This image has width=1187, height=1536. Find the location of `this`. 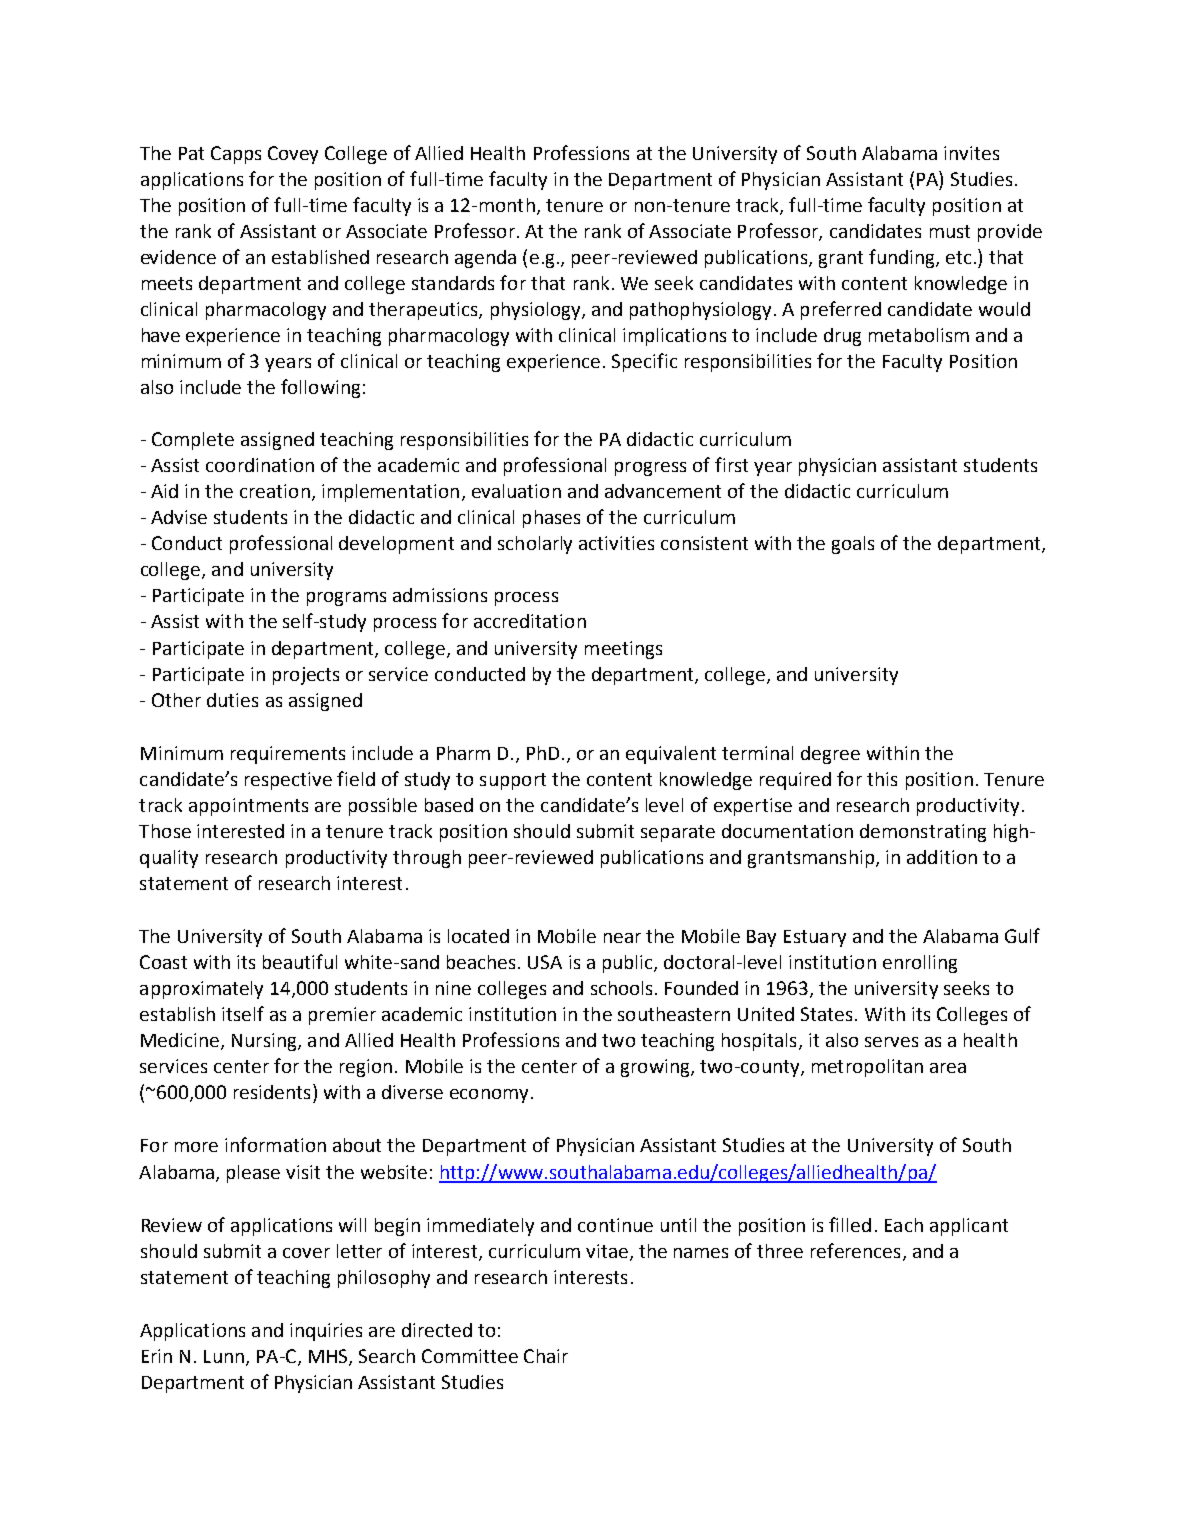

this is located at coordinates (882, 779).
